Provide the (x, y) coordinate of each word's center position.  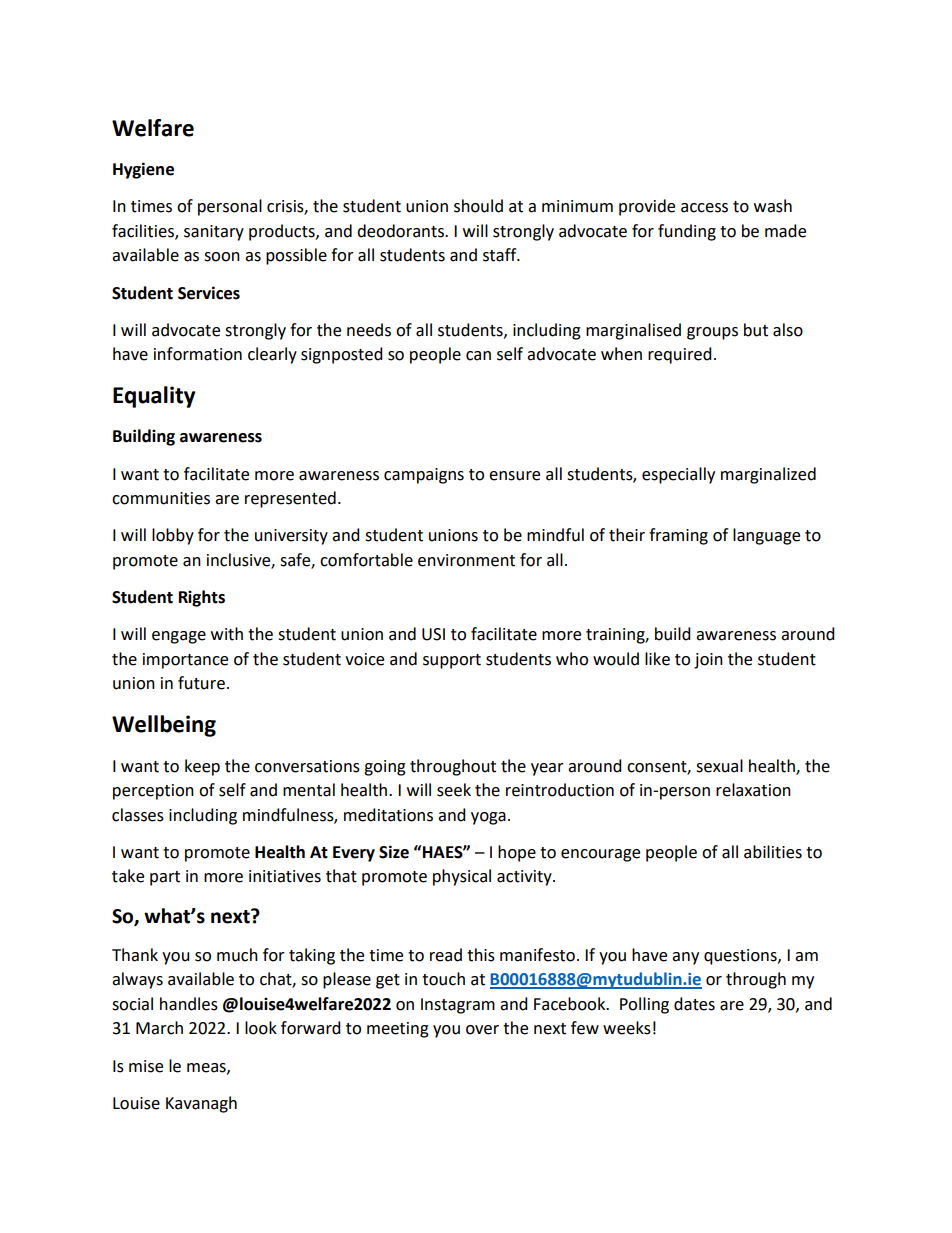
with (227, 634)
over (482, 1030)
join (708, 661)
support (452, 661)
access (704, 208)
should (478, 206)
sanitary (214, 233)
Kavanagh (201, 1104)
